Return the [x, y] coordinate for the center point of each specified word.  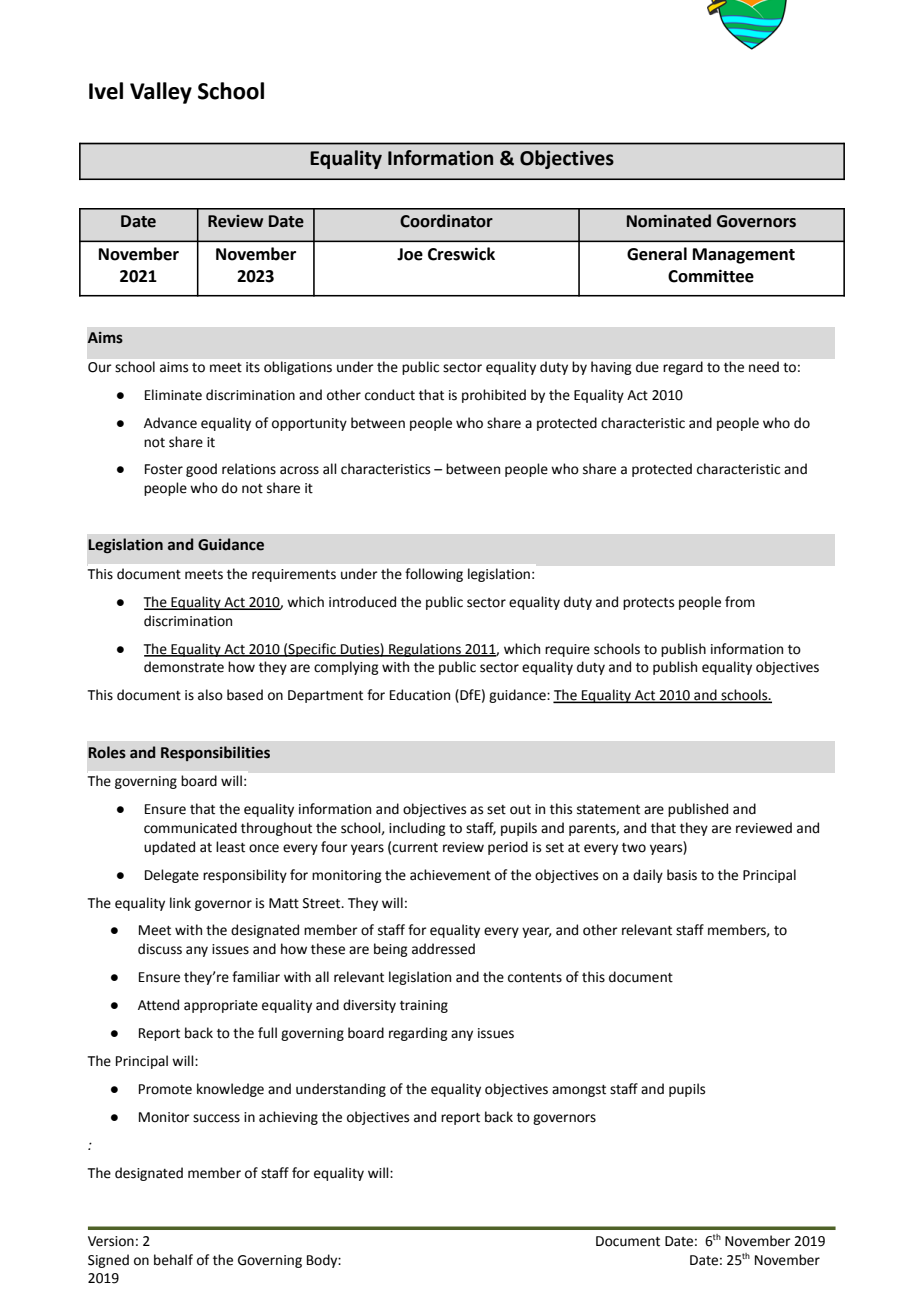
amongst [579, 1091]
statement [608, 810]
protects [648, 604]
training [424, 1006]
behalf [173, 1260]
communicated [190, 828]
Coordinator [446, 221]
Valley [161, 93]
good [201, 470]
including [417, 829]
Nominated [669, 221]
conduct [390, 395]
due [647, 366]
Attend [158, 1005]
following [434, 575]
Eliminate [173, 395]
